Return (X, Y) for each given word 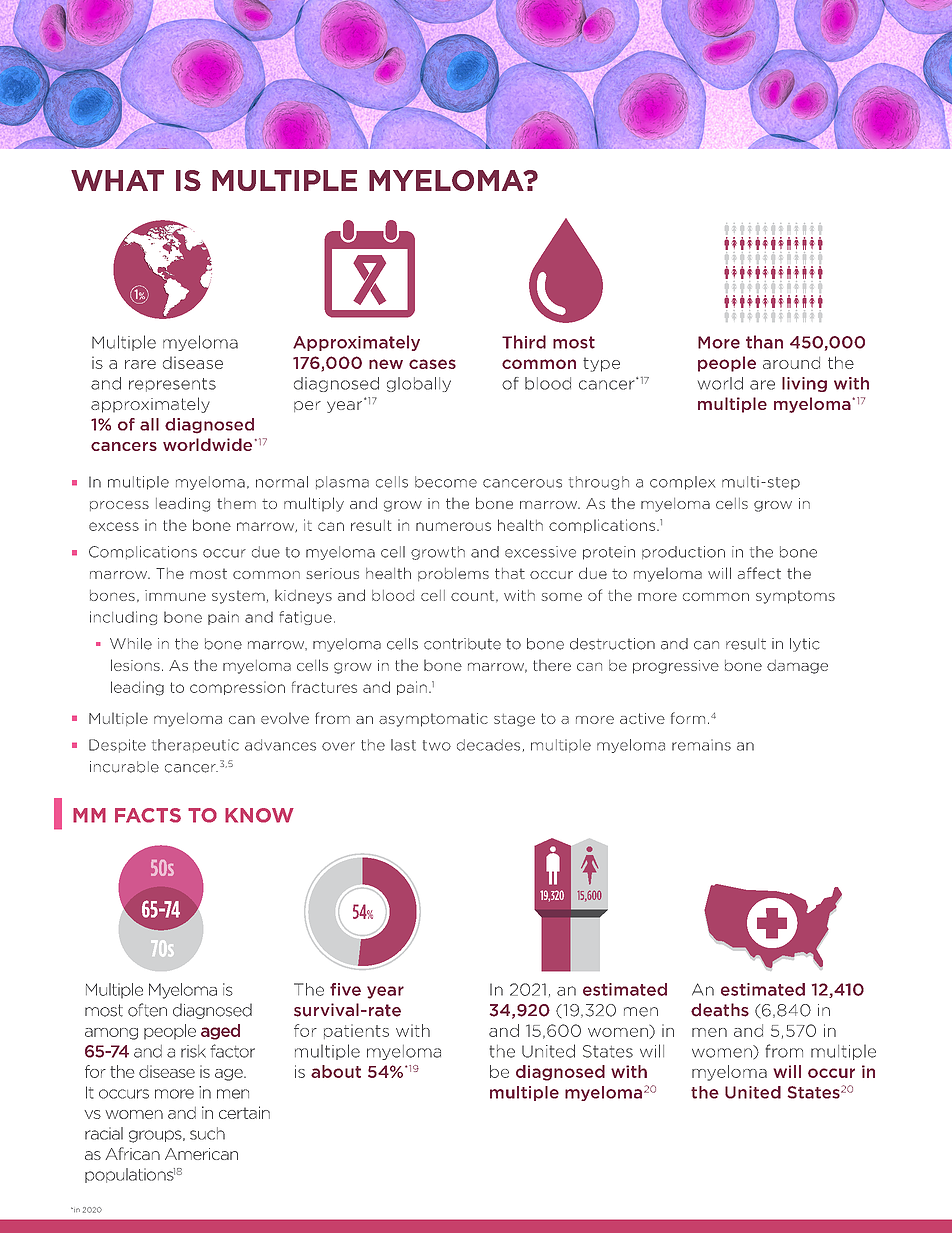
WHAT (117, 180)
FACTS (148, 815)
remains (701, 745)
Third (524, 342)
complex (682, 483)
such (207, 1133)
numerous (453, 526)
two (437, 745)
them (236, 503)
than (764, 342)
